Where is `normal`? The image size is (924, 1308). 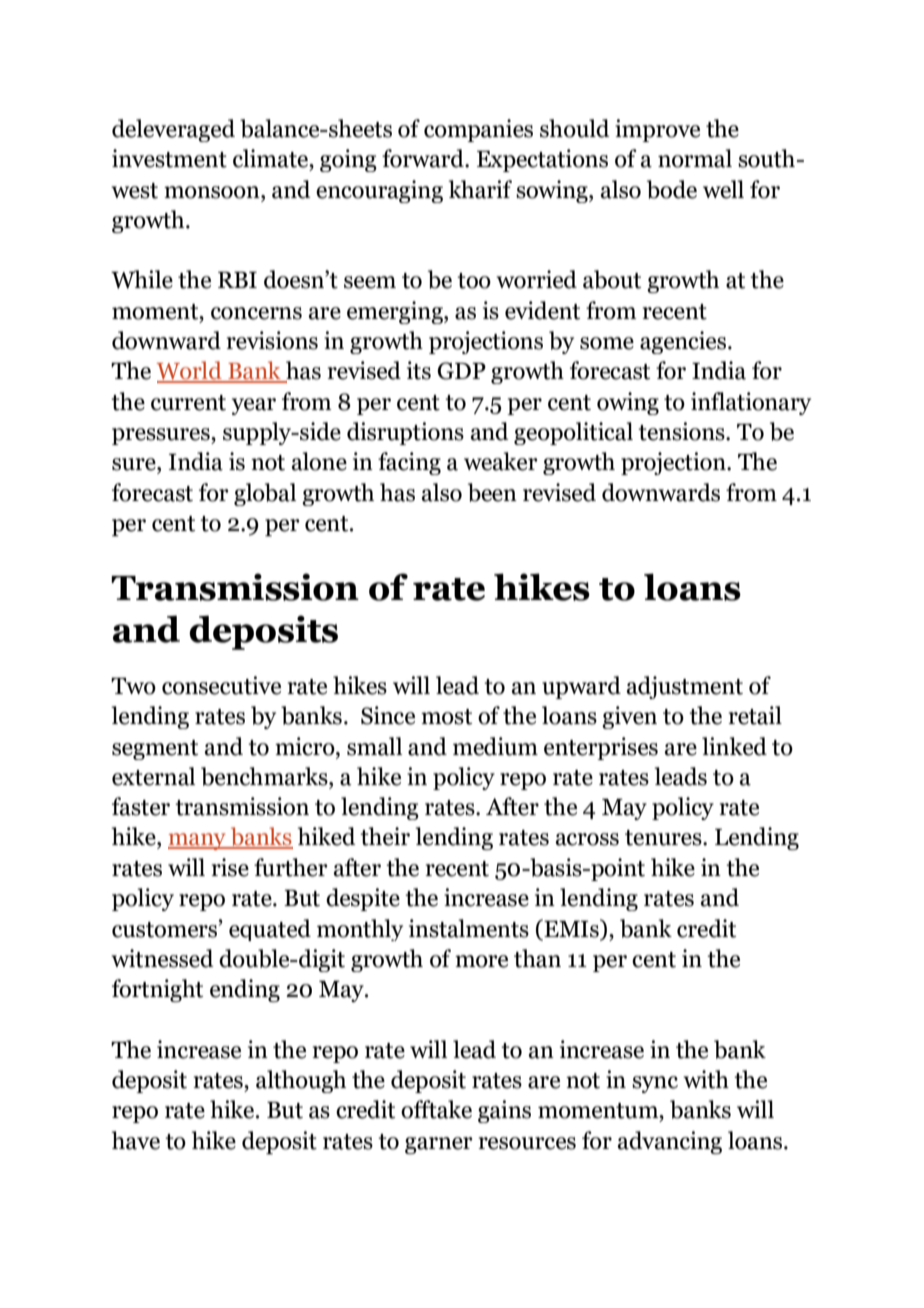
normal is located at coordinates (695, 158).
